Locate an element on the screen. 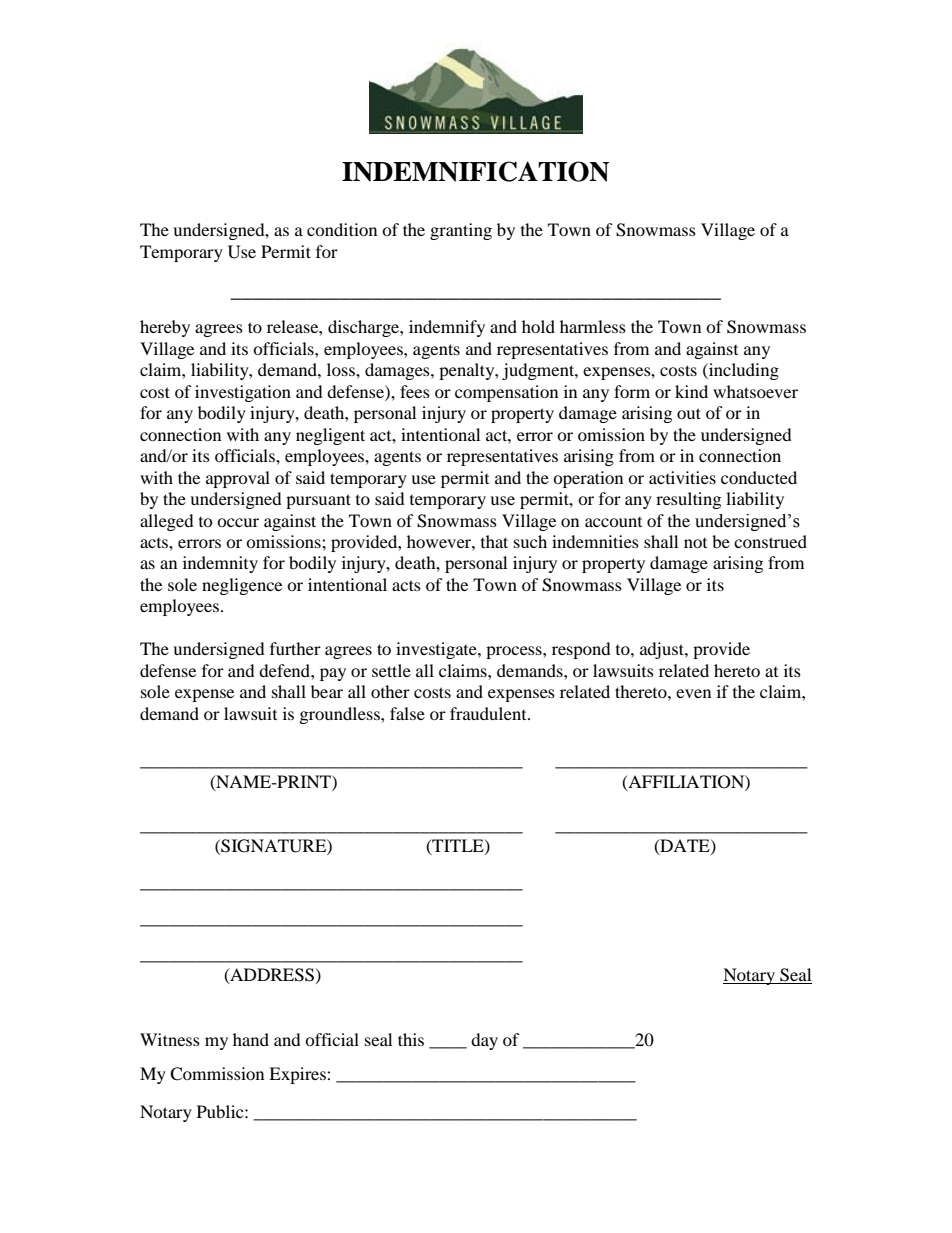 This screenshot has width=952, height=1233. even is located at coordinates (693, 693).
